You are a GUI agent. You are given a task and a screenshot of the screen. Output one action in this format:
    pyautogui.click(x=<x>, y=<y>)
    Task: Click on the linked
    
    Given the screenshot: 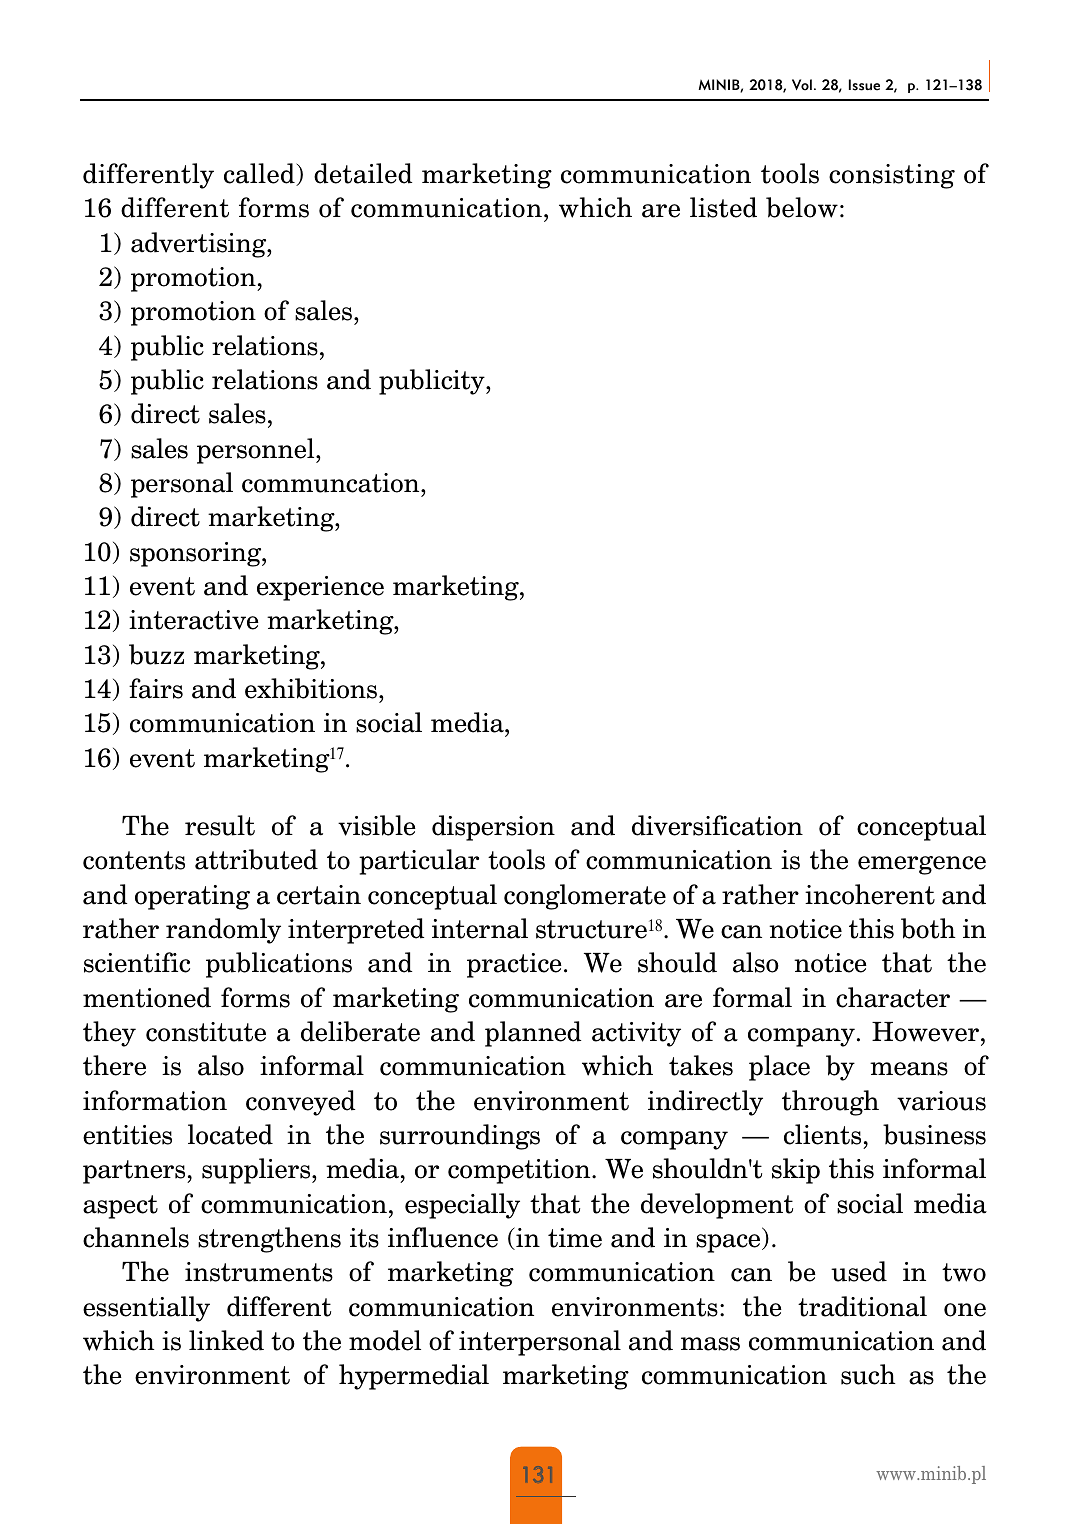 What is the action you would take?
    pyautogui.click(x=226, y=1340)
